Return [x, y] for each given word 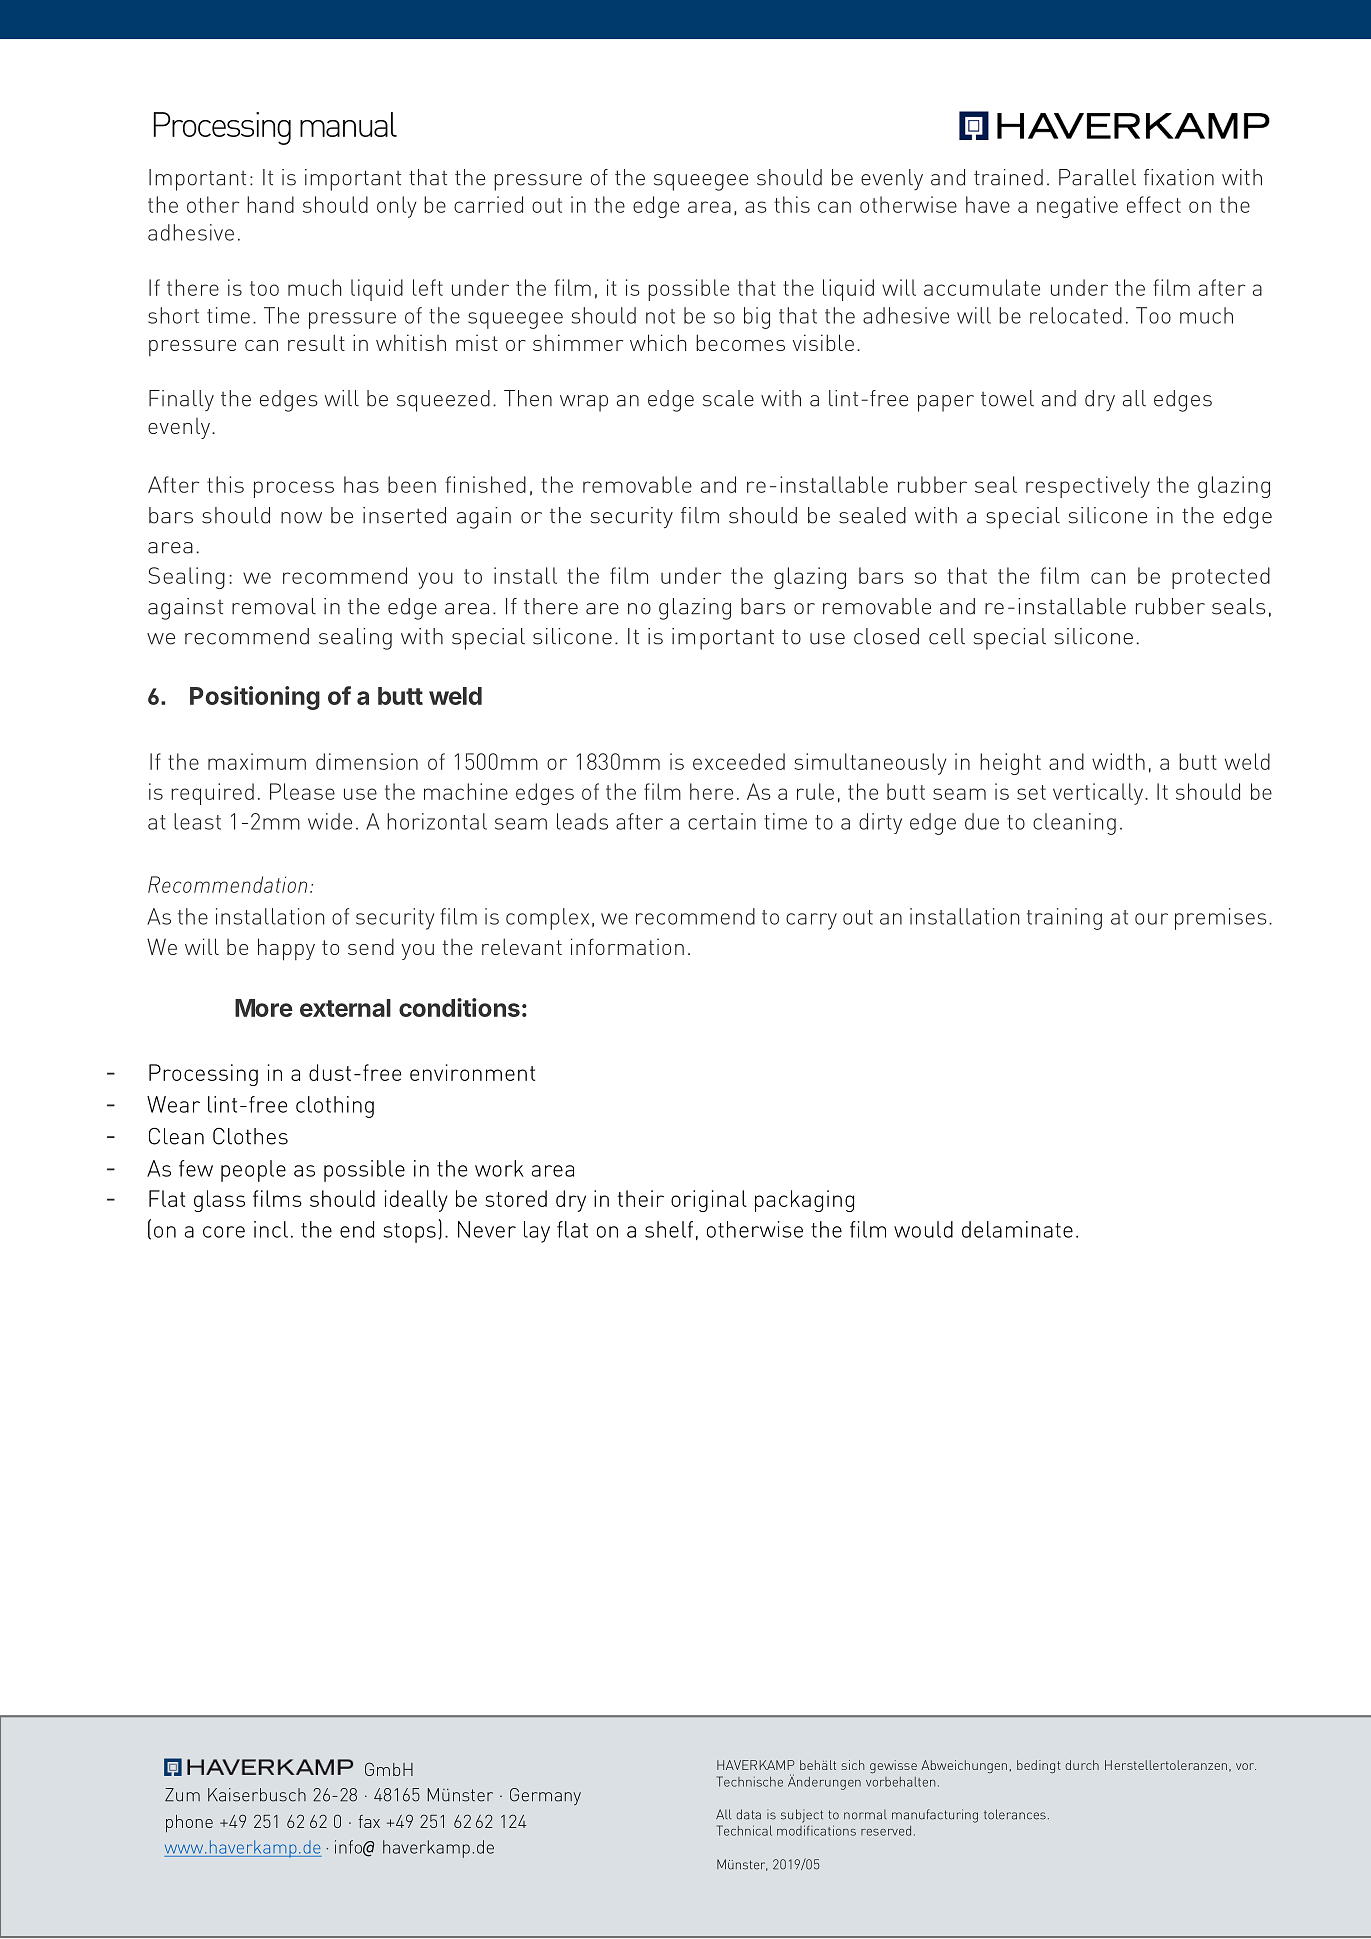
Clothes [250, 1136]
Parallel [1097, 177]
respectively [1088, 487]
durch [1082, 1765]
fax [369, 1821]
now [301, 518]
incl [271, 1229]
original [709, 1201]
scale [728, 398]
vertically [1099, 794]
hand [270, 204]
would [923, 1229]
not [660, 316]
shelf [669, 1229]
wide [330, 821]
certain [722, 821]
